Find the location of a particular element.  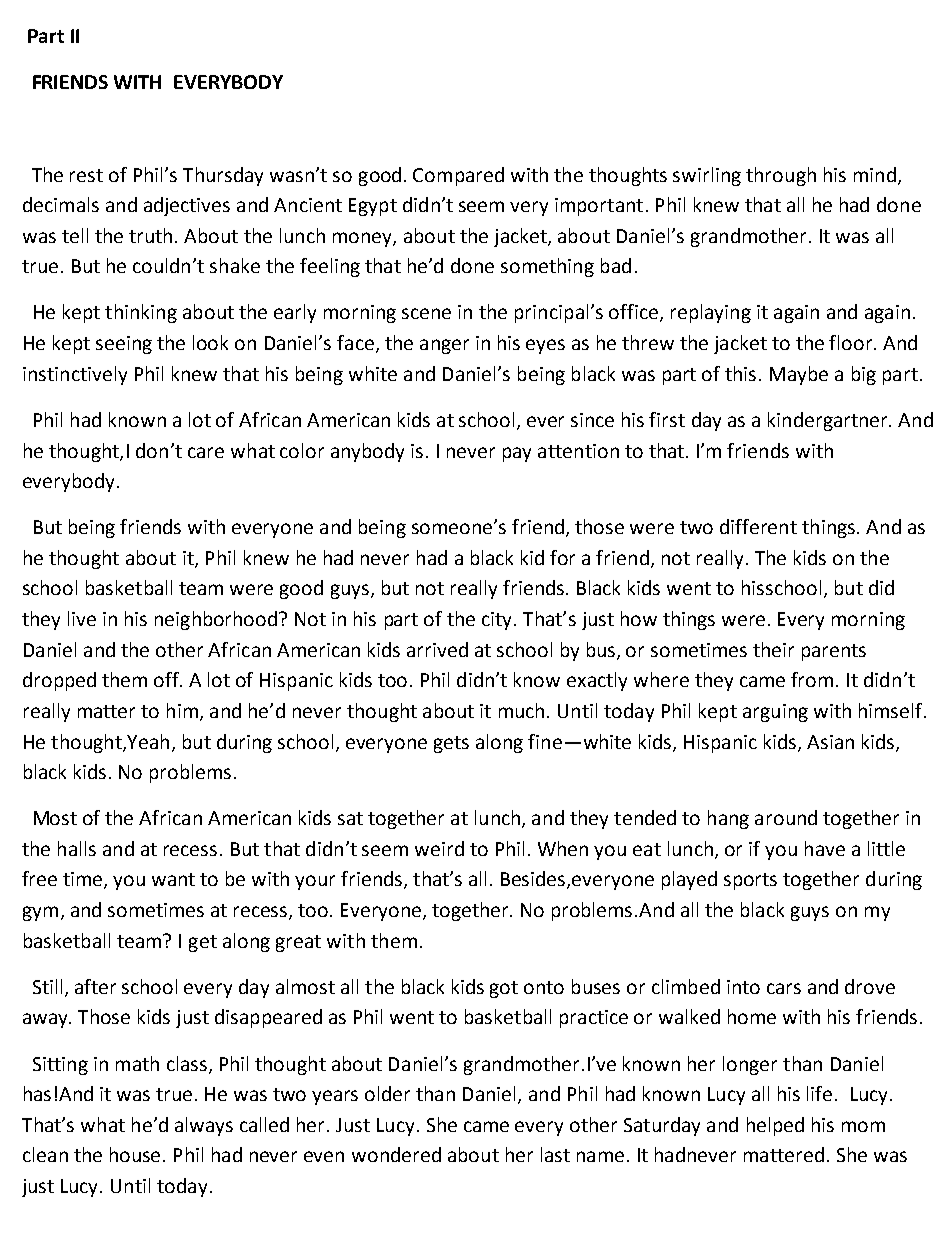

around is located at coordinates (786, 817).
